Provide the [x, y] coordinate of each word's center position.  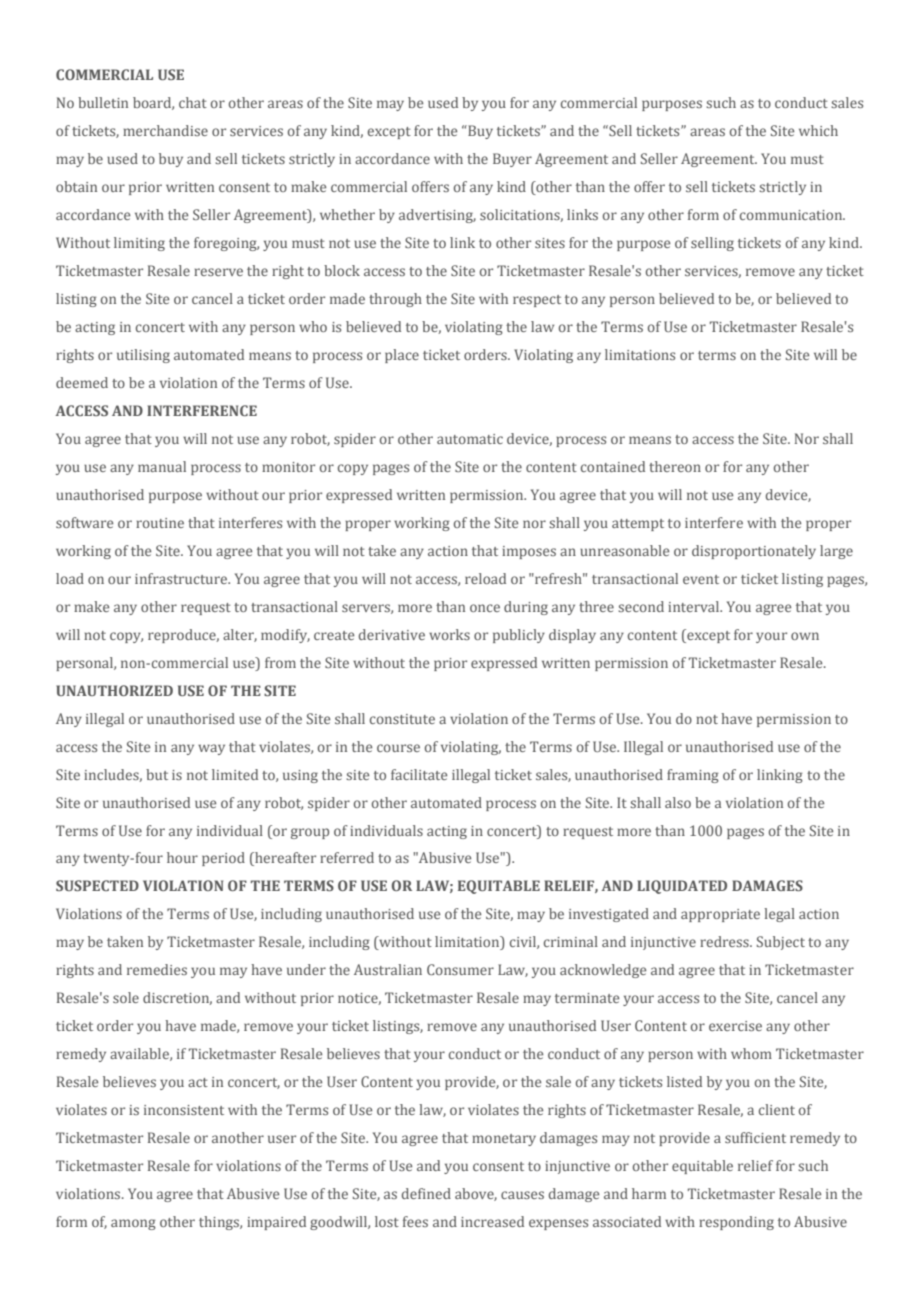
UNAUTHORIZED [114, 690]
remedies [157, 969]
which [818, 130]
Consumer [460, 969]
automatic [470, 439]
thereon [675, 466]
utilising [143, 356]
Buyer [512, 160]
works [449, 634]
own [805, 636]
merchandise [165, 130]
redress [725, 941]
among [133, 1224]
